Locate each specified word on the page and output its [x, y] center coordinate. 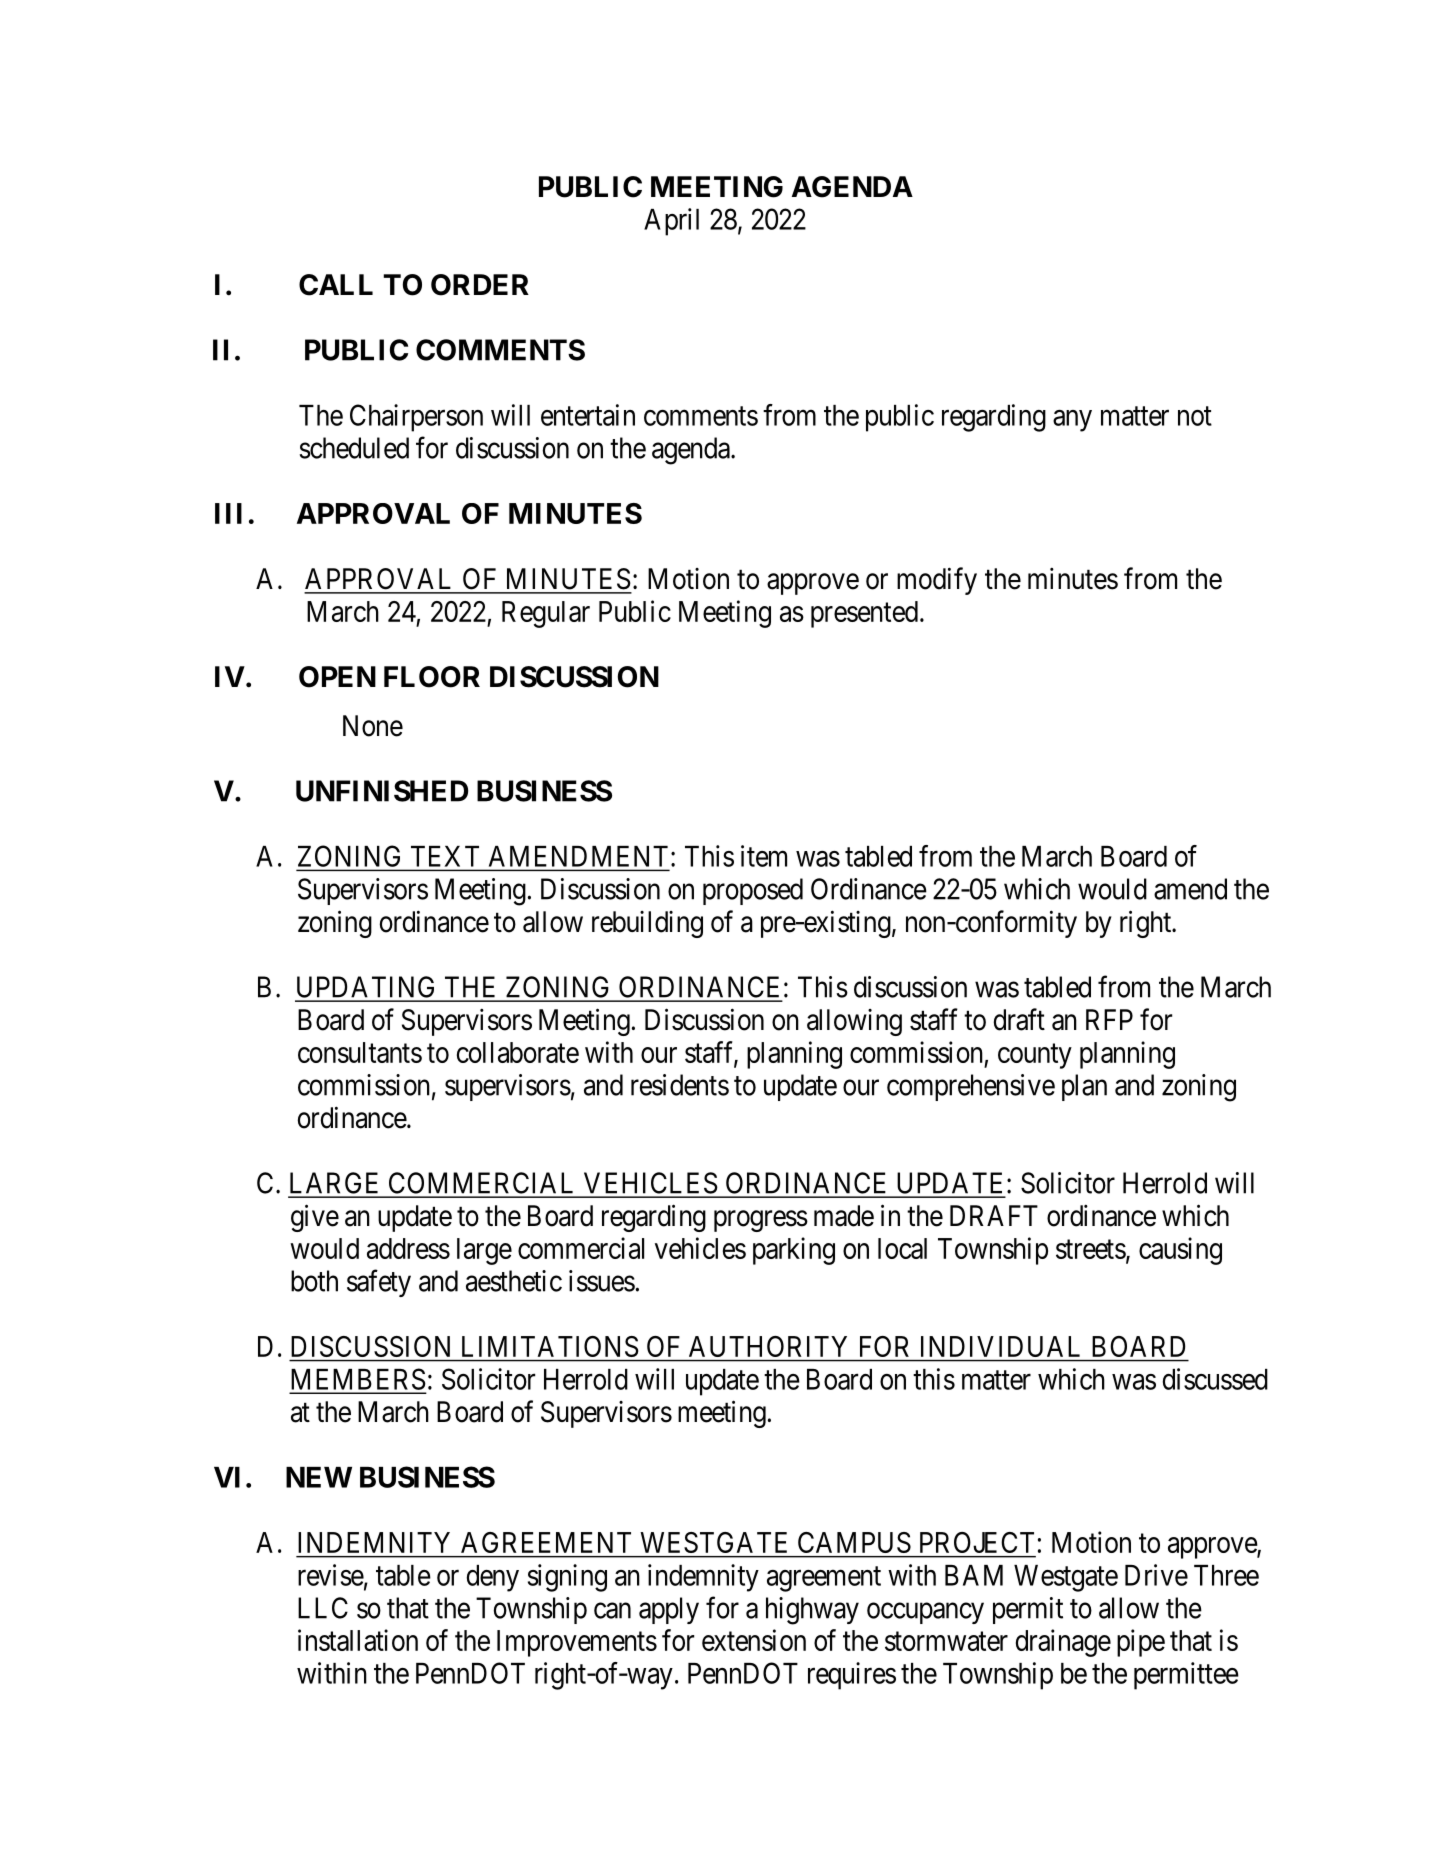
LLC [323, 1608]
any [1072, 421]
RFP [1109, 1019]
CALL [336, 285]
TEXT [445, 856]
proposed [753, 891]
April [671, 222]
